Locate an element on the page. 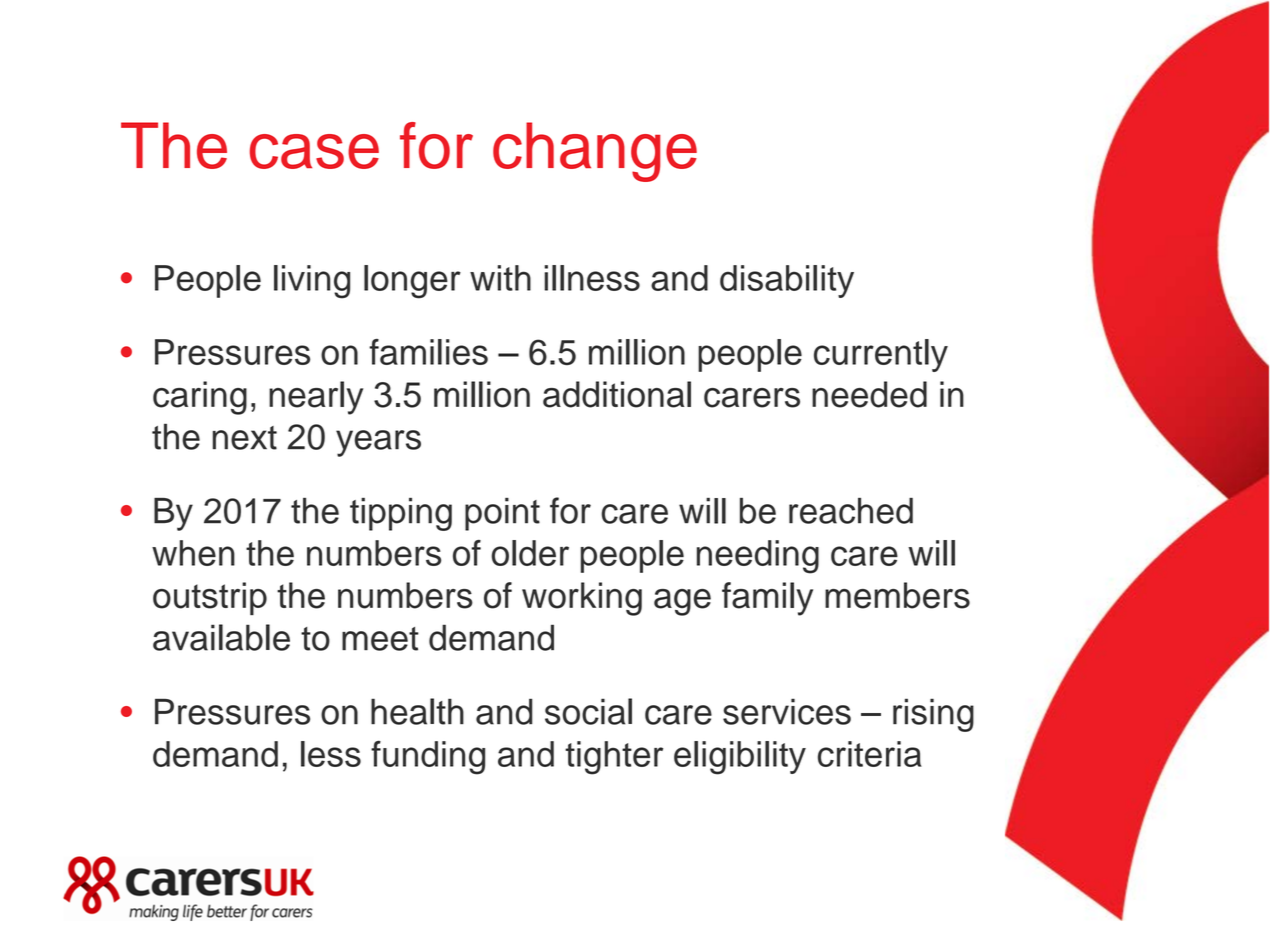 The width and height of the document is (1270, 952). change is located at coordinates (595, 152).
